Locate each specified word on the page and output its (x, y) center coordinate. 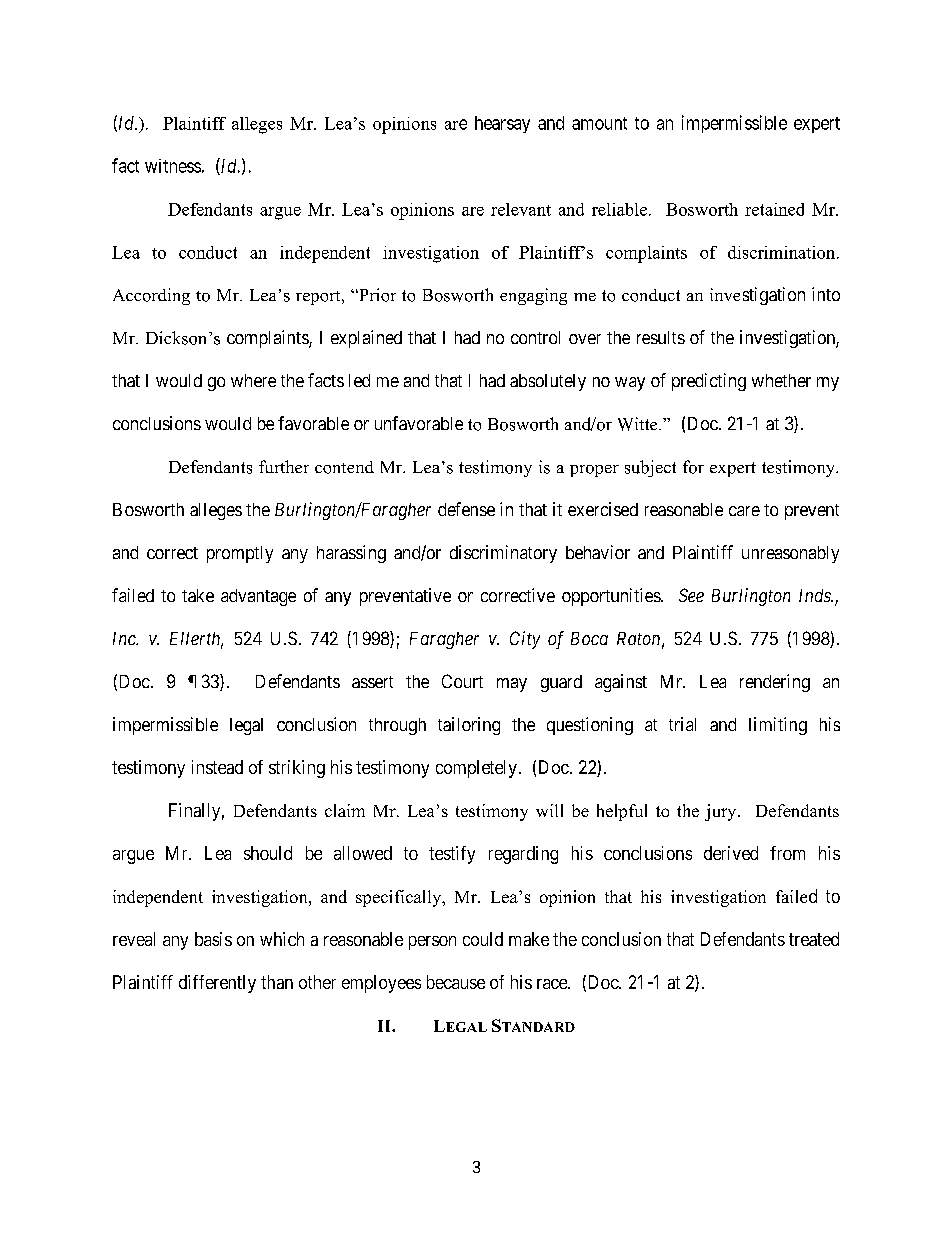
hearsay (502, 124)
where (253, 380)
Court (462, 681)
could (483, 939)
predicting (709, 382)
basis (213, 939)
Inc (125, 638)
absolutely (548, 382)
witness (173, 166)
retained (774, 209)
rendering (775, 683)
